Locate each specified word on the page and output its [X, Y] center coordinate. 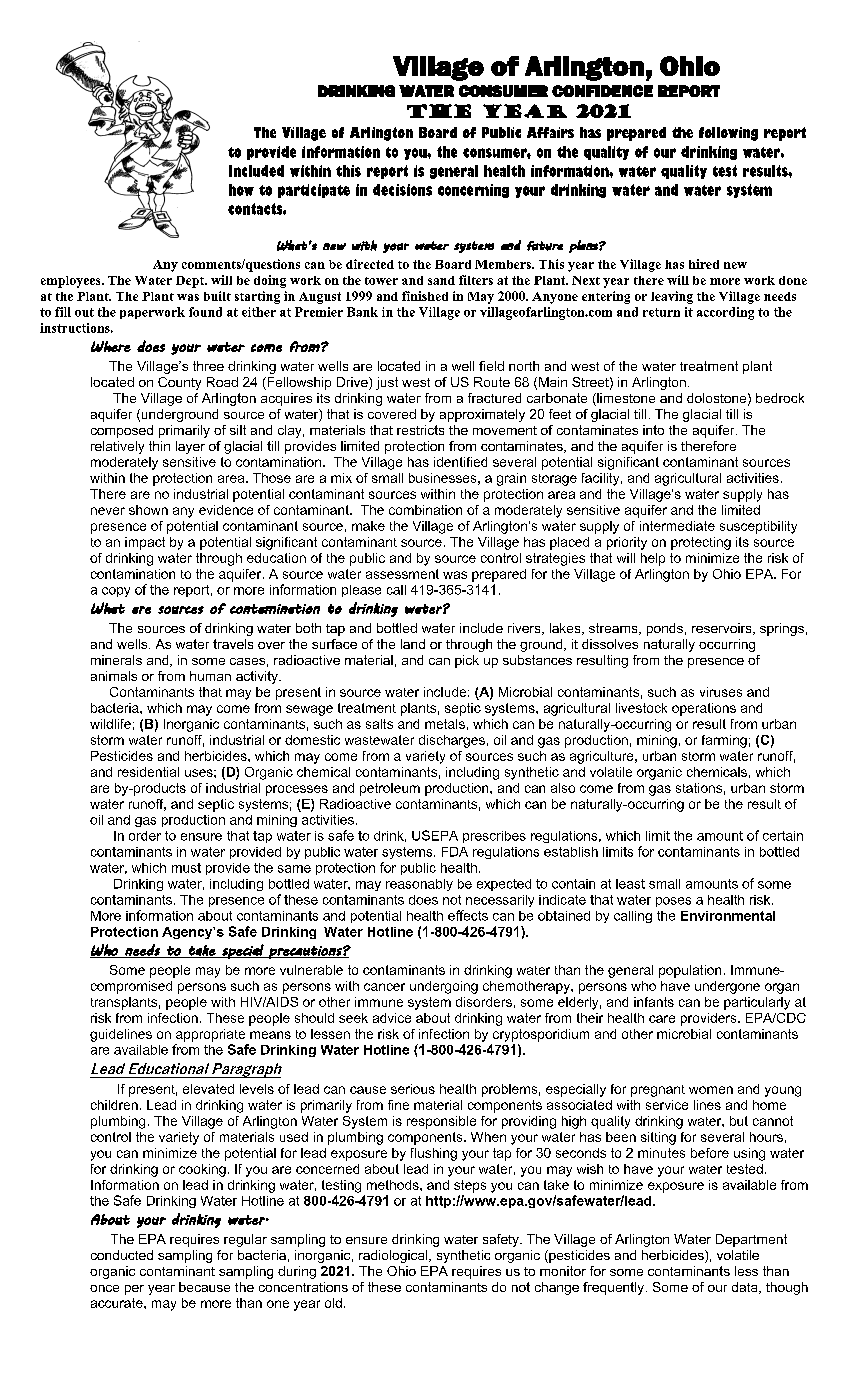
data [746, 1288]
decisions [402, 190]
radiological [394, 1256]
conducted [122, 1255]
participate [314, 191]
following [728, 134]
